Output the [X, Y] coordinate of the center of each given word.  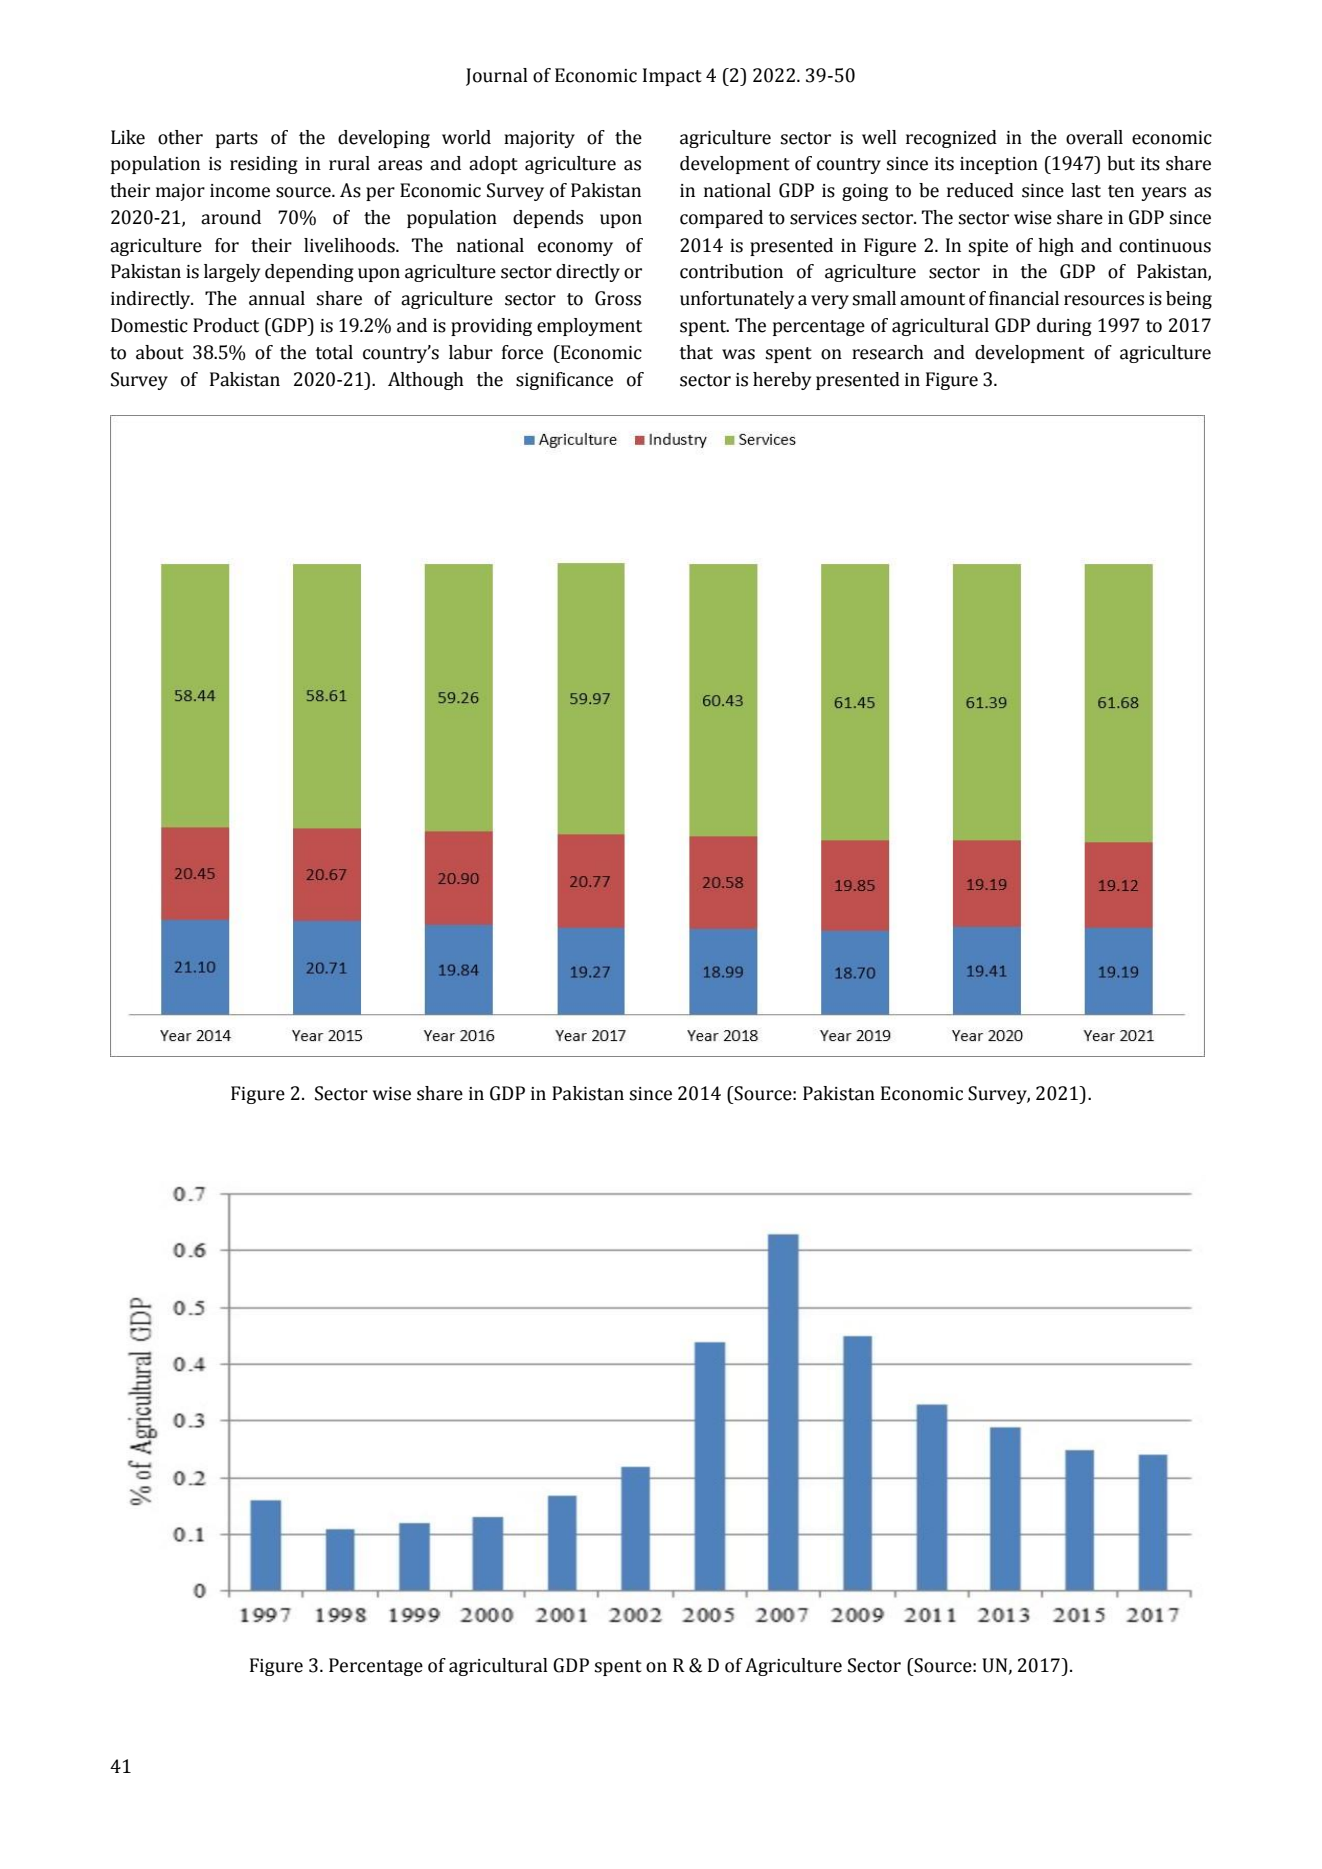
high [1056, 247]
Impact [672, 77]
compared [721, 219]
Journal [497, 77]
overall [1094, 137]
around [231, 217]
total [334, 352]
